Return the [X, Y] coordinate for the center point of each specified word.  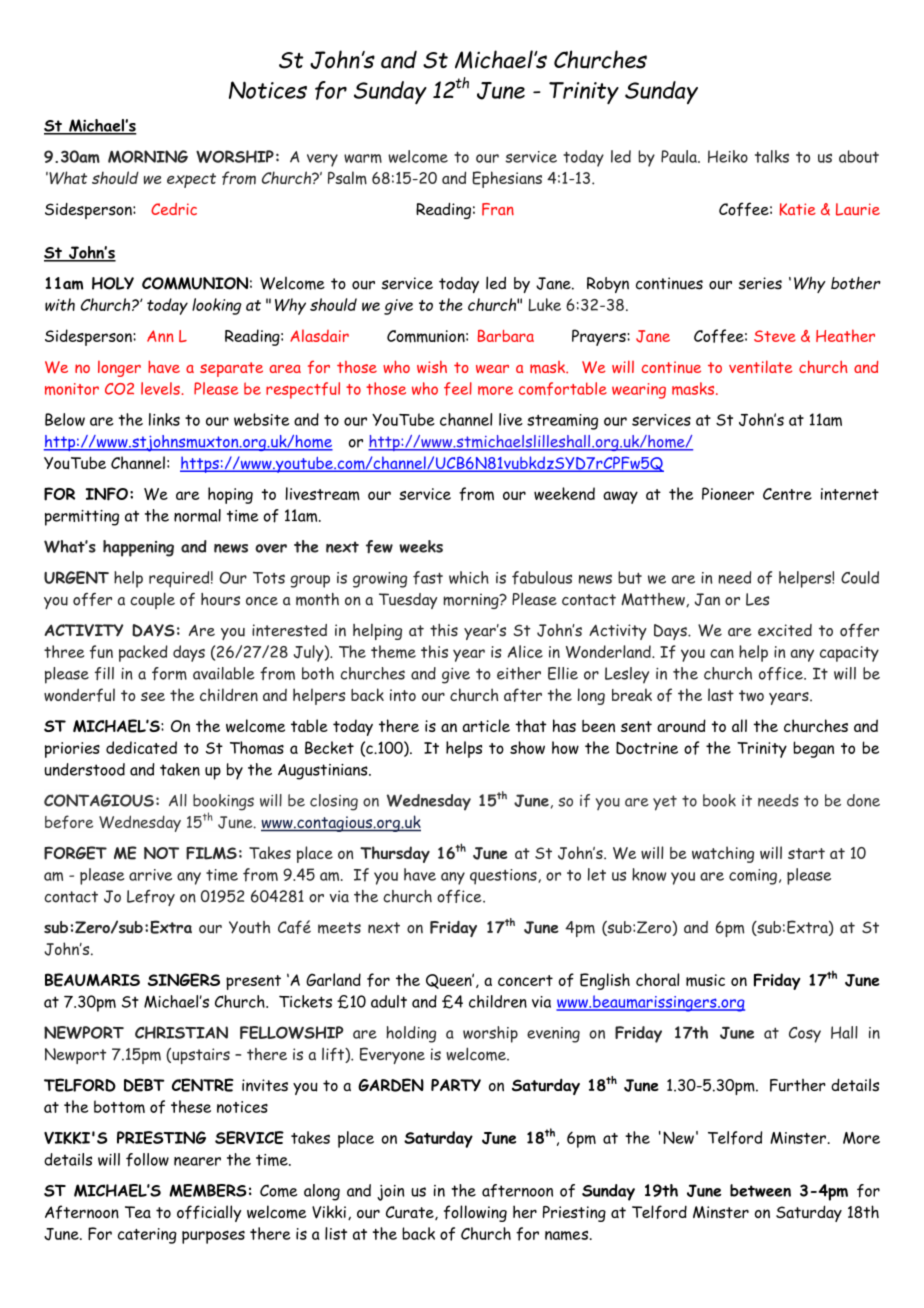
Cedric [174, 209]
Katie [798, 209]
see [153, 696]
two [751, 695]
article [486, 725]
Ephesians [507, 179]
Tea [138, 1212]
